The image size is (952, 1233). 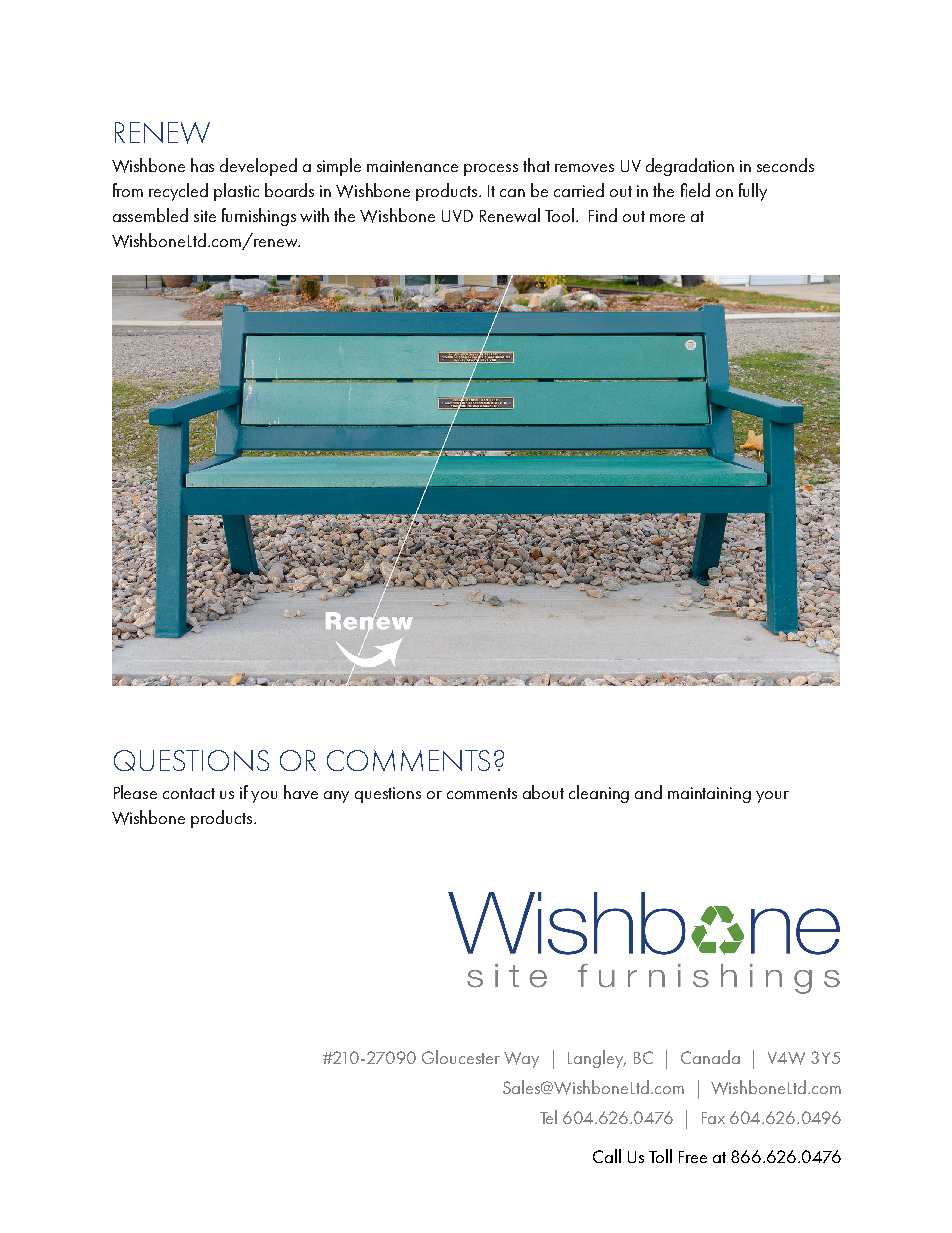 What do you see at coordinates (548, 1117) in the image?
I see `Tel` at bounding box center [548, 1117].
